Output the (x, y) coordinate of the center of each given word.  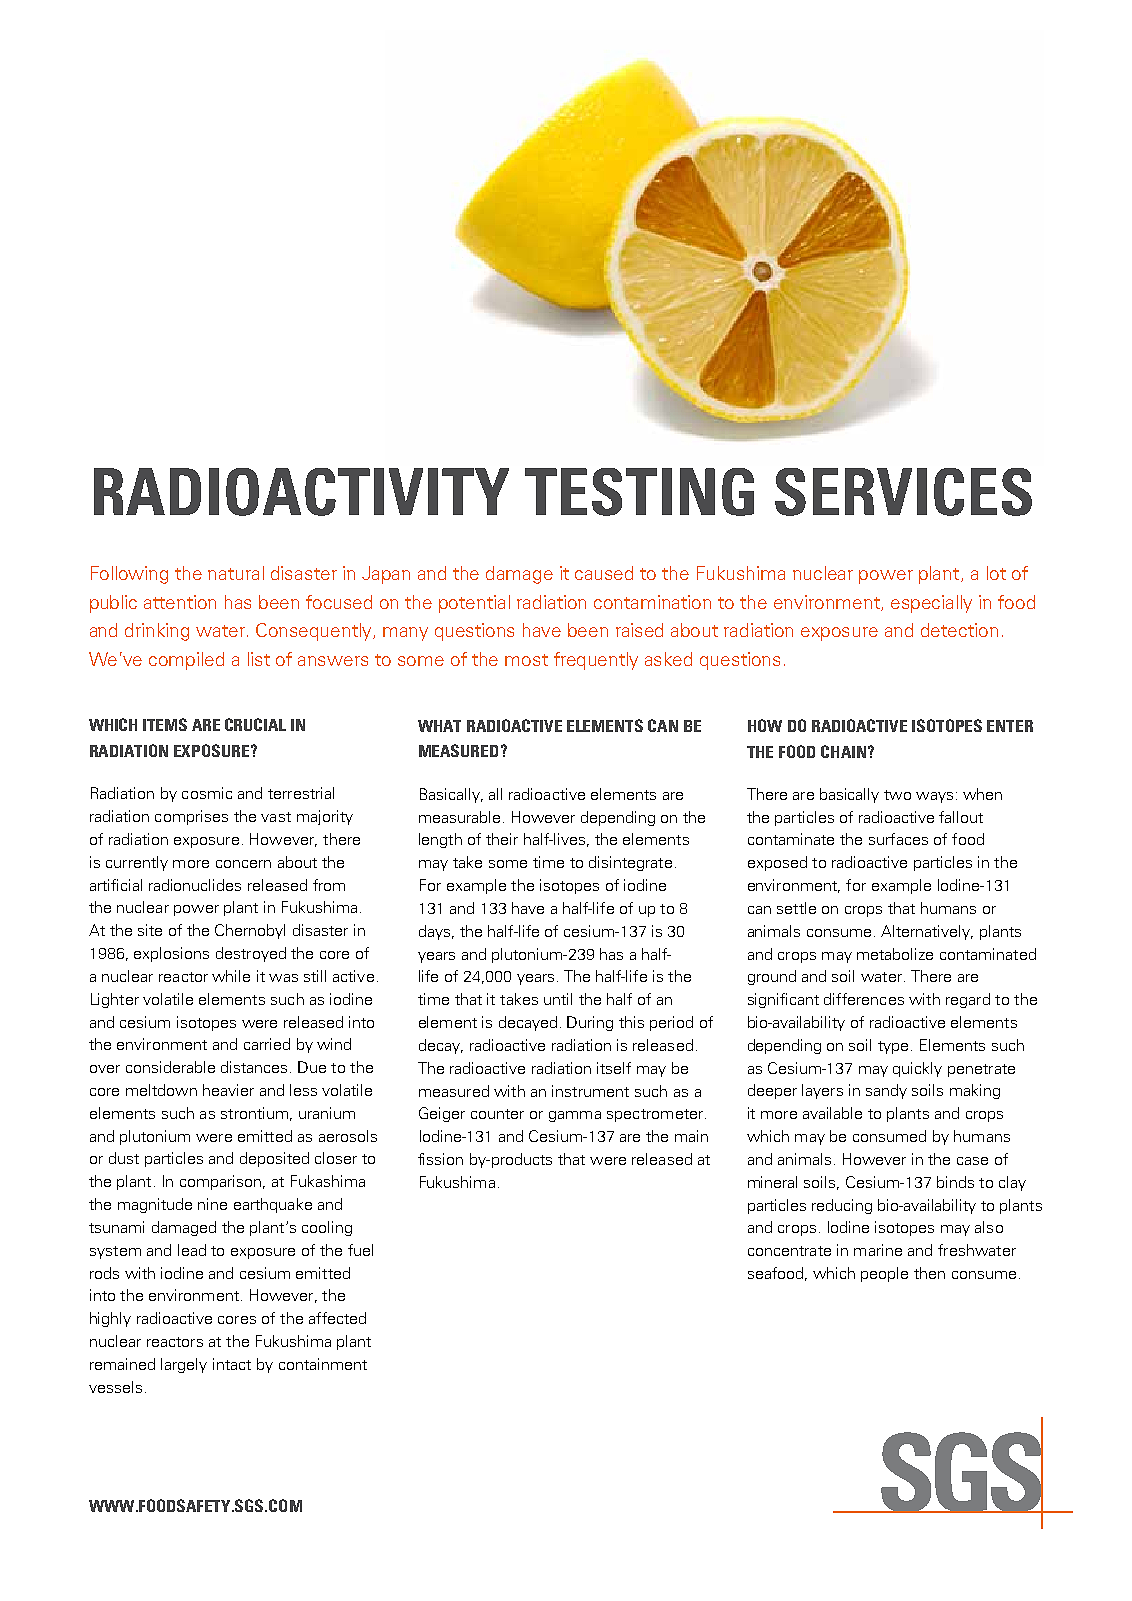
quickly (917, 1069)
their (502, 839)
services (903, 492)
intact (232, 1364)
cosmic (207, 793)
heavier (228, 1090)
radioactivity (301, 492)
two (897, 795)
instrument (590, 1091)
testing (639, 492)
